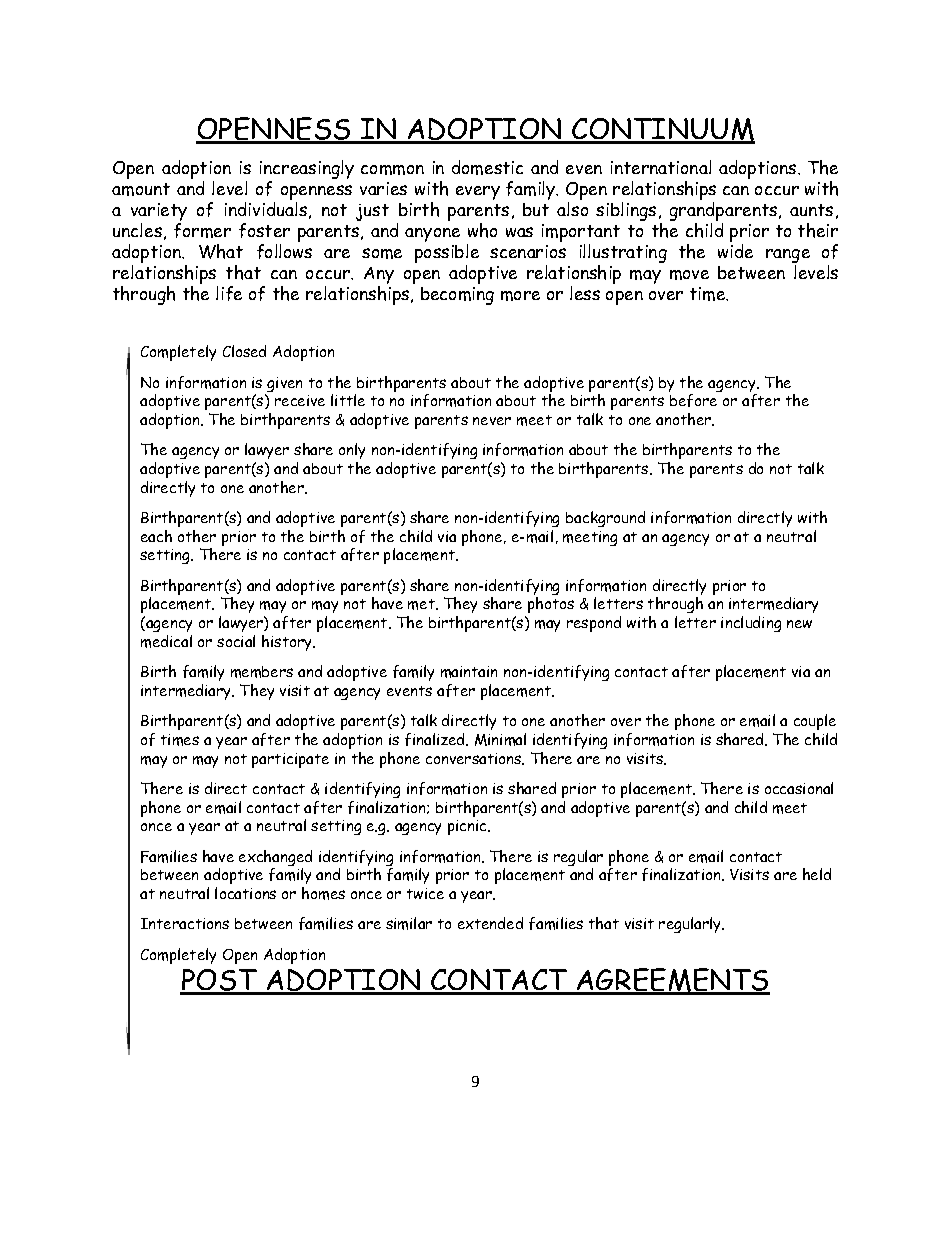 The width and height of the screenshot is (952, 1233). What do you see at coordinates (815, 722) in the screenshot?
I see `couple` at bounding box center [815, 722].
